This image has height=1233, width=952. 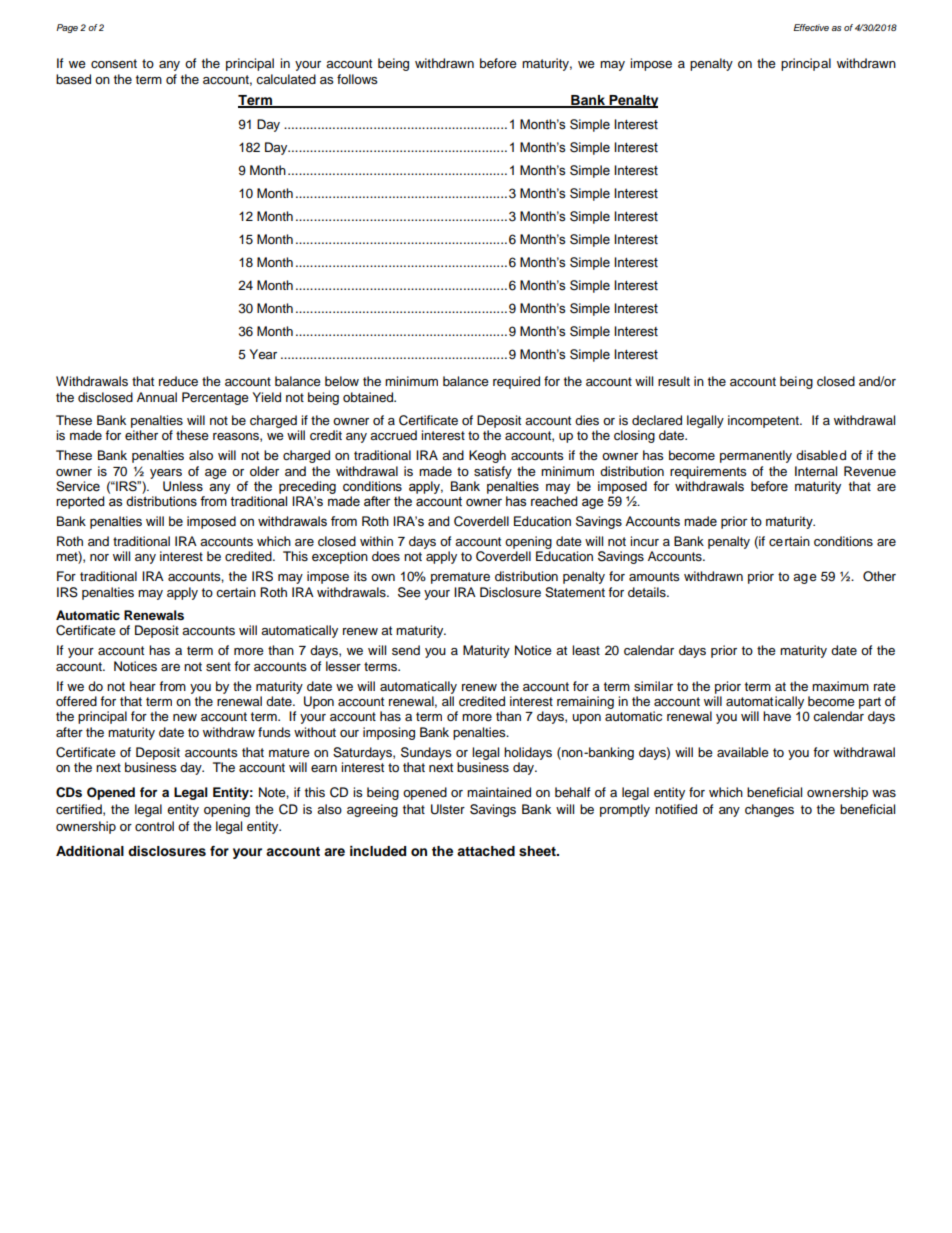 I want to click on send, so click(x=406, y=650).
